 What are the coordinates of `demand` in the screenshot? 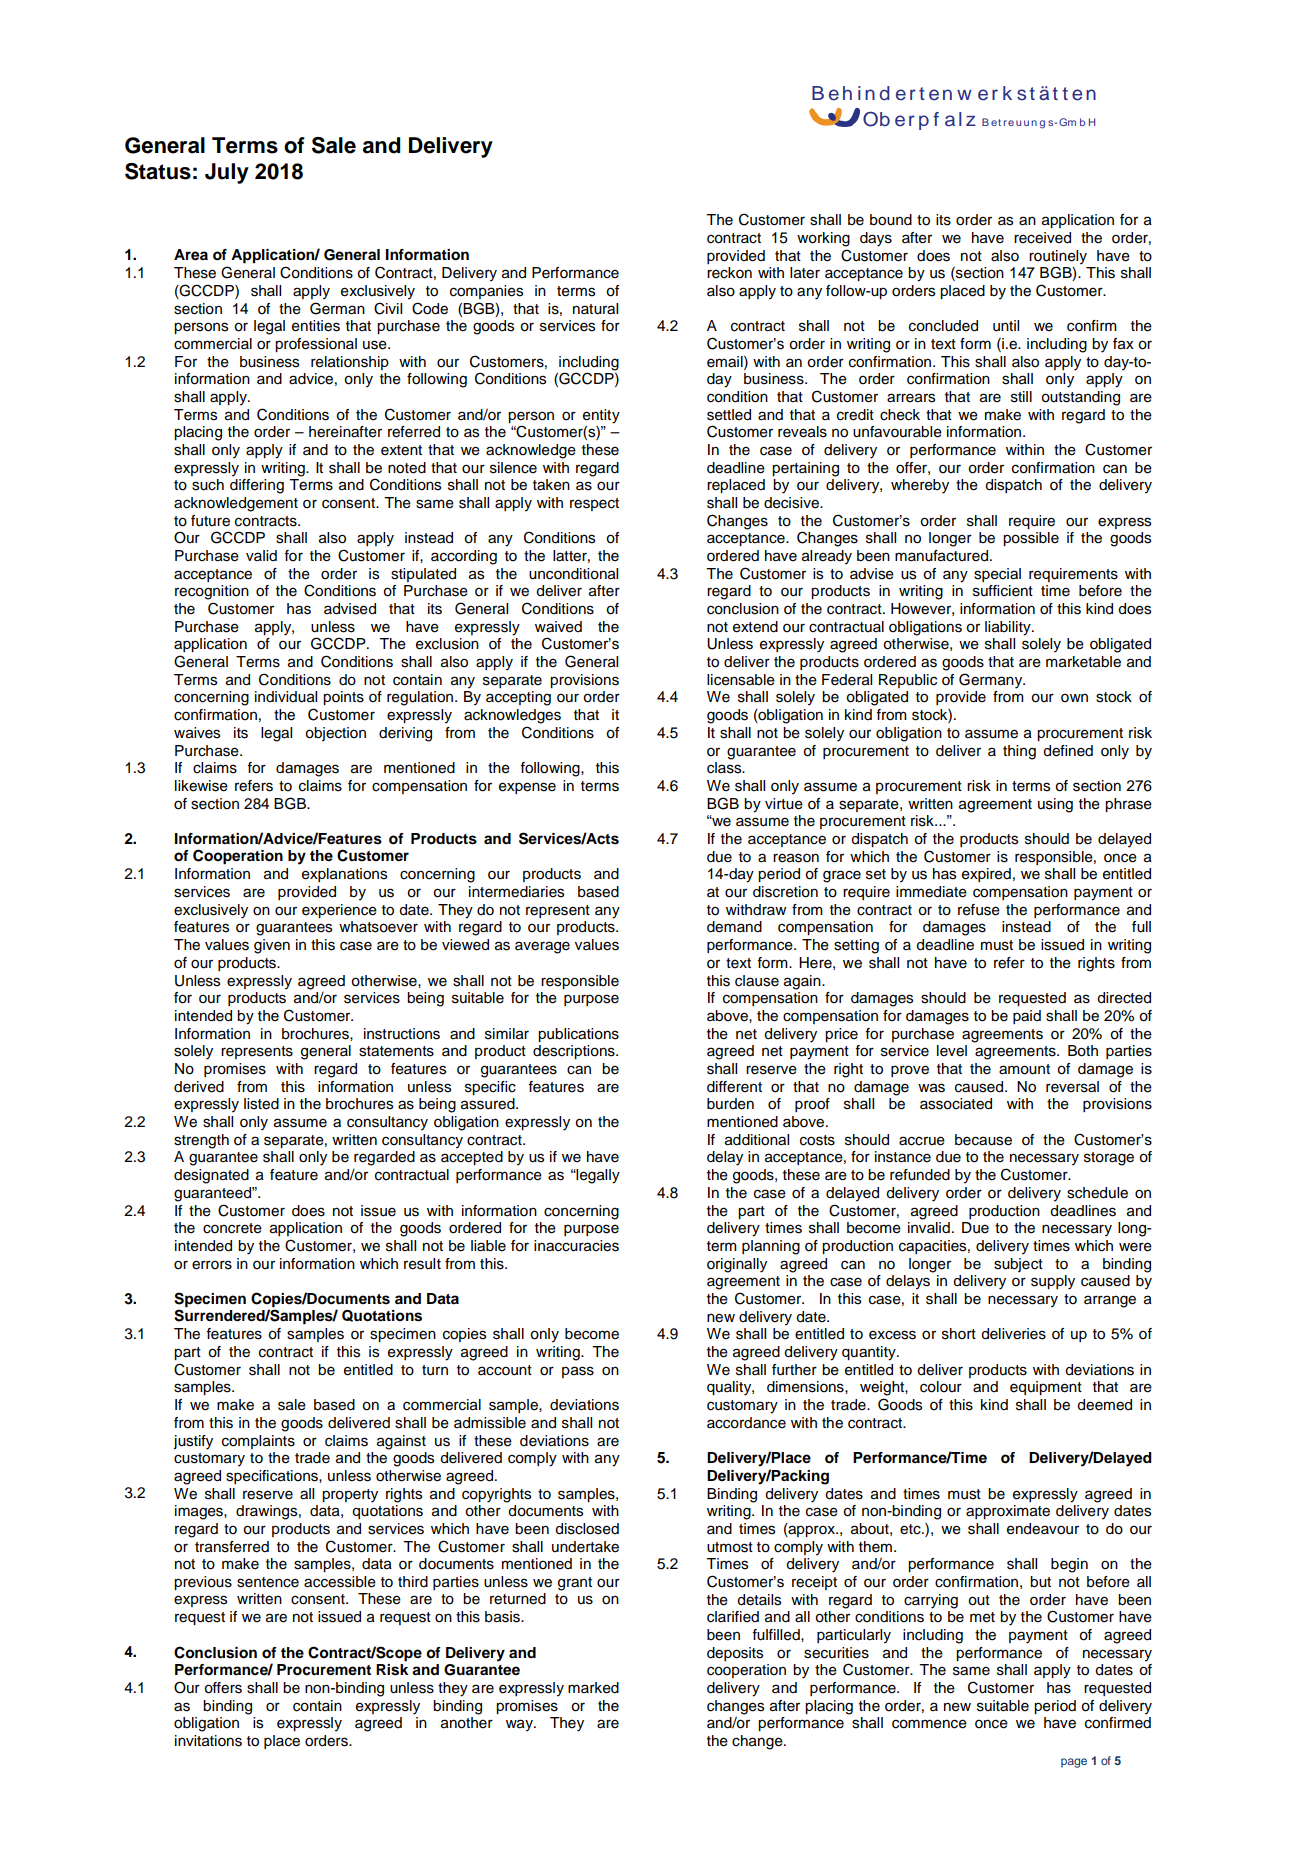 It's located at (734, 927).
